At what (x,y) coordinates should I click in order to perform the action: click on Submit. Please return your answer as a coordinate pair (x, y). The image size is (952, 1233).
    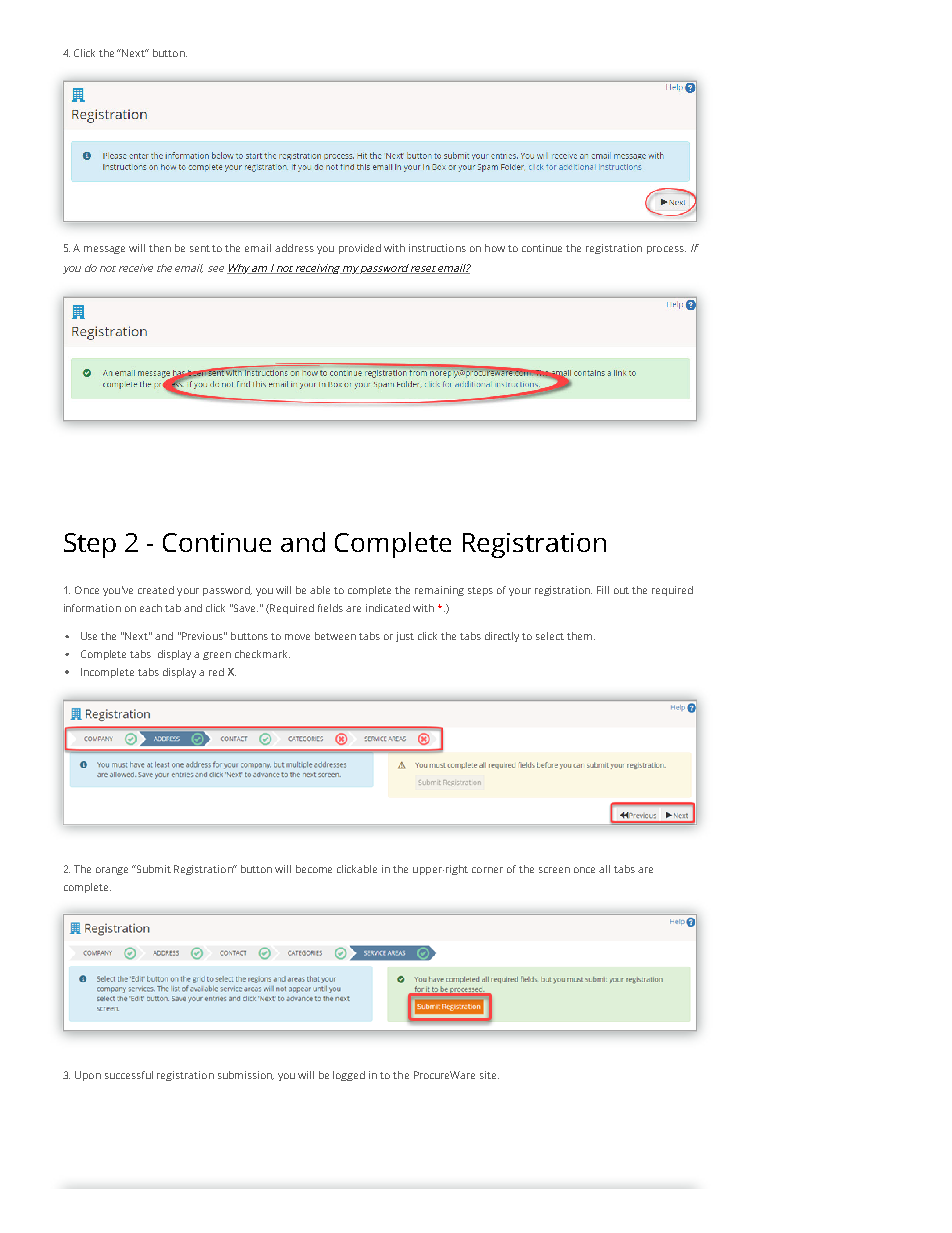
    Looking at the image, I should click on (153, 869).
